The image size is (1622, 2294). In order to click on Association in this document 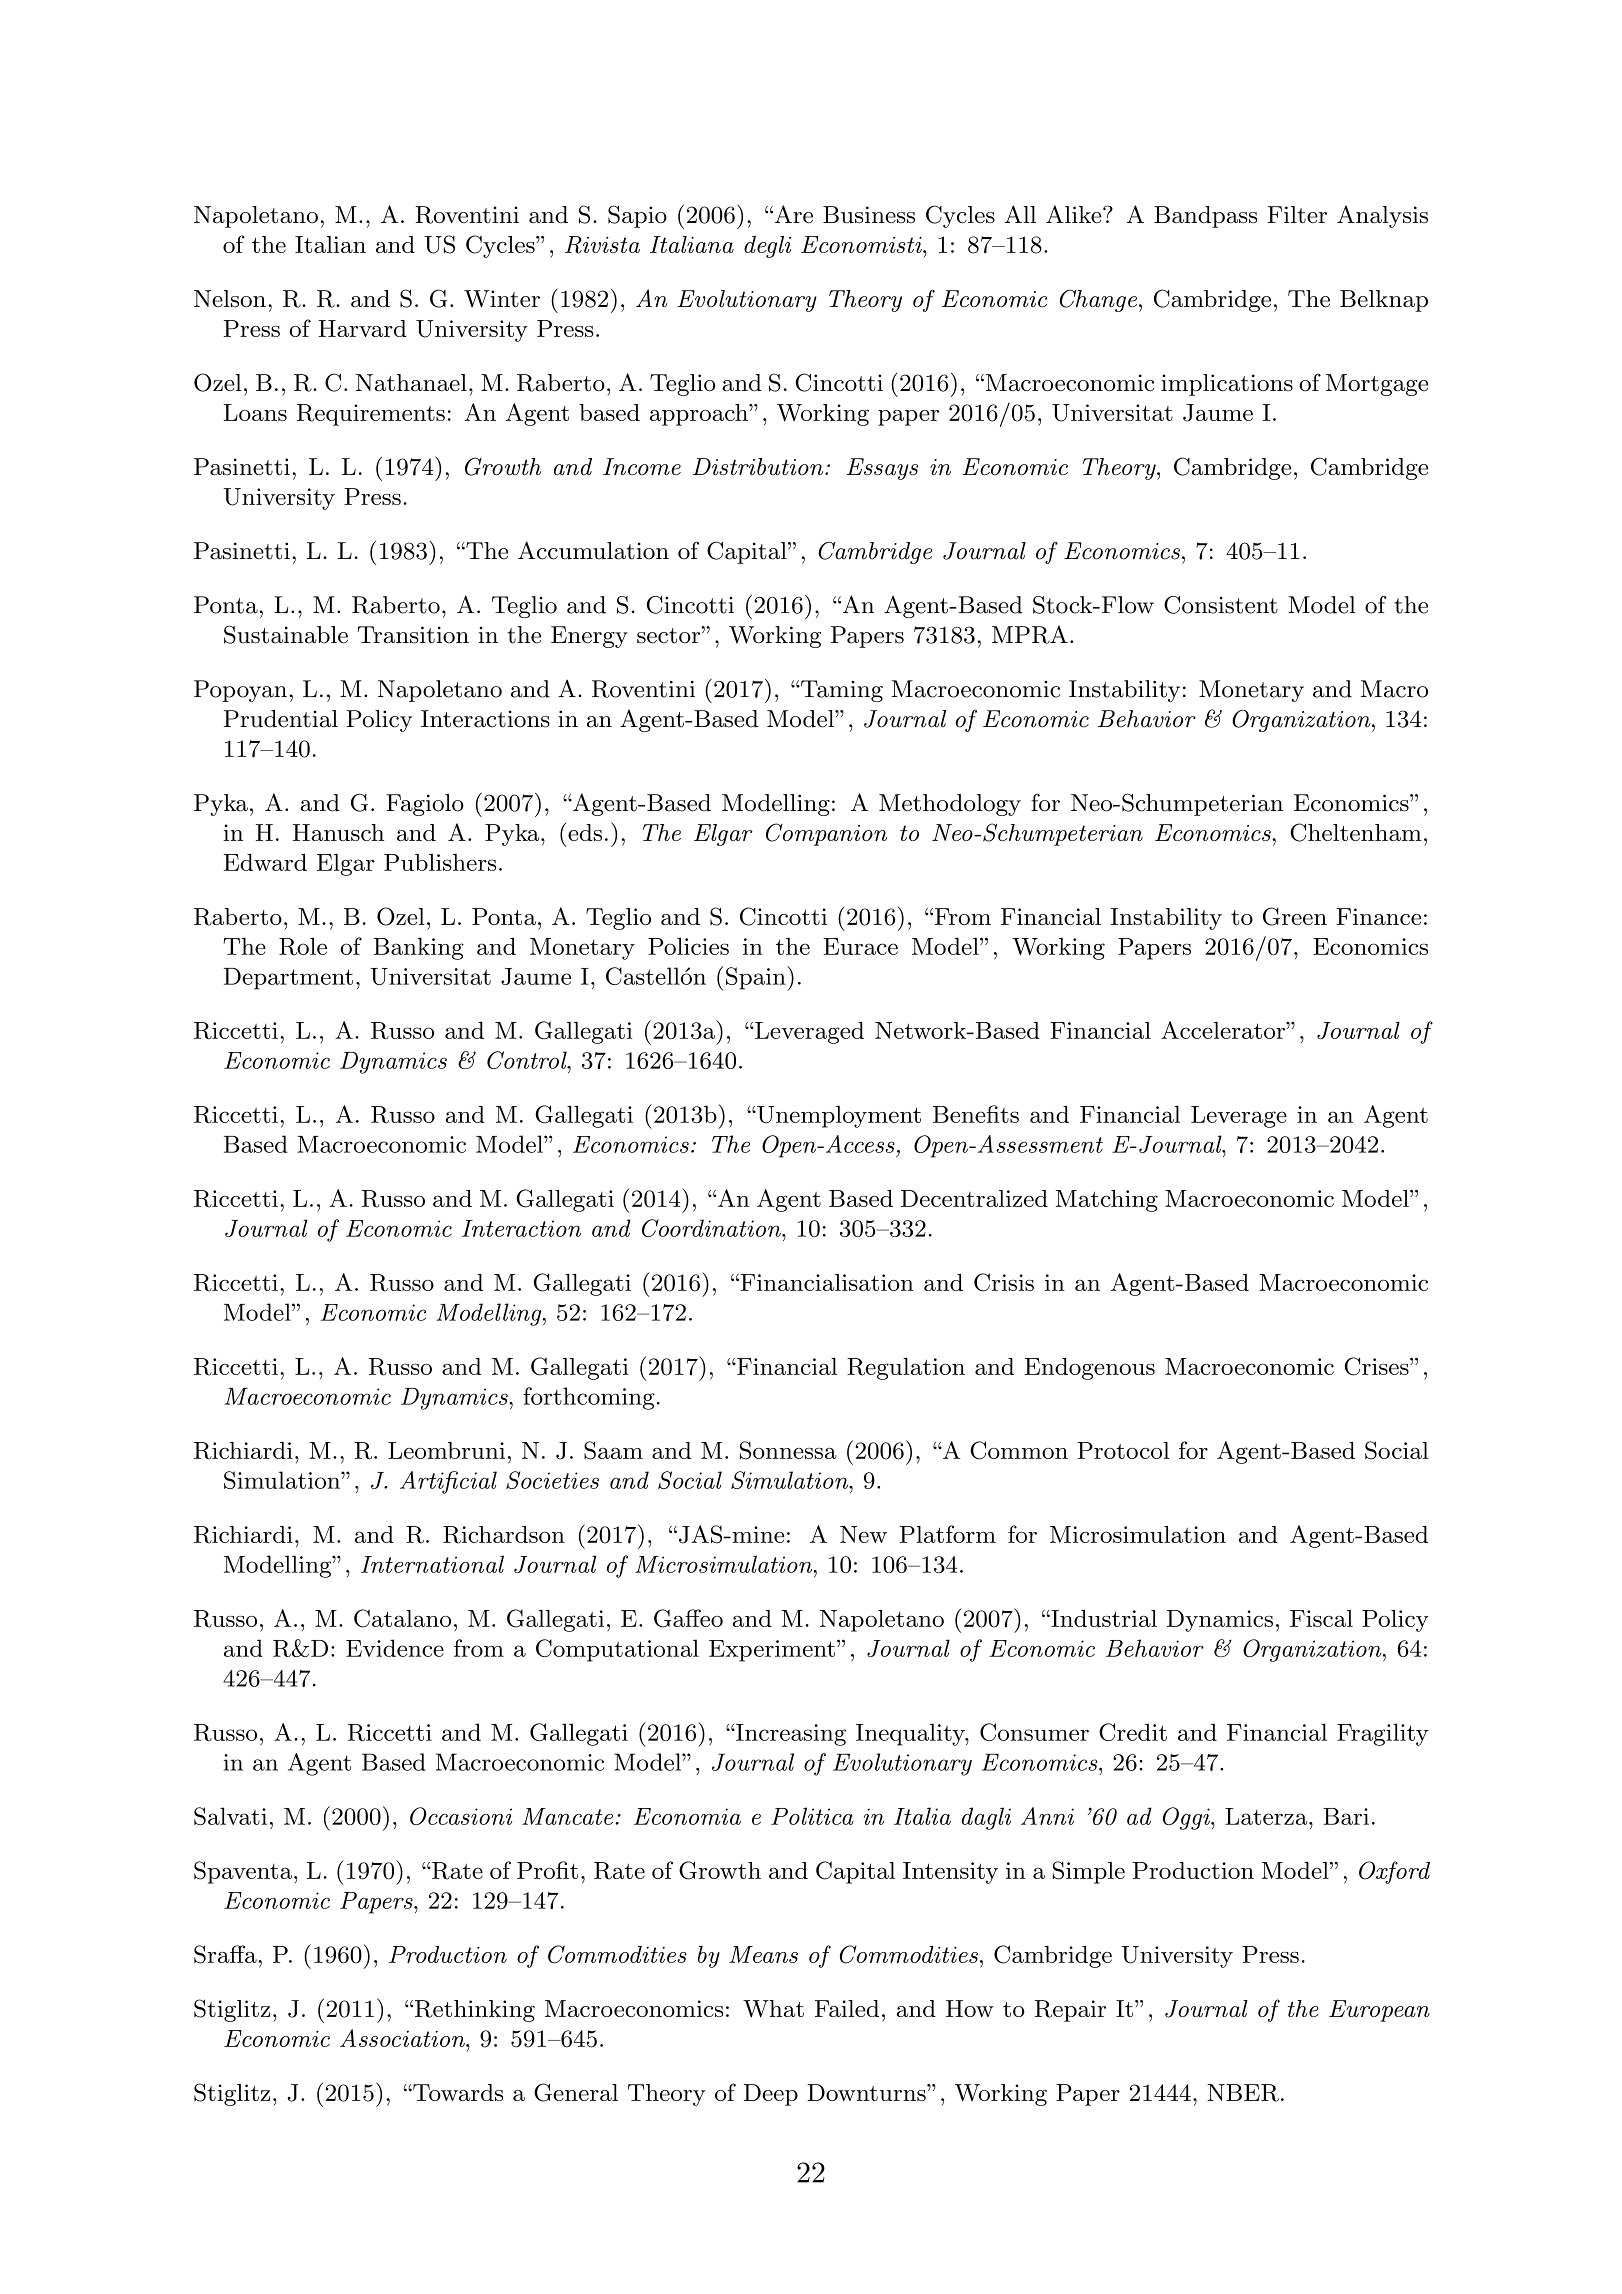, I will do `click(403, 2038)`.
